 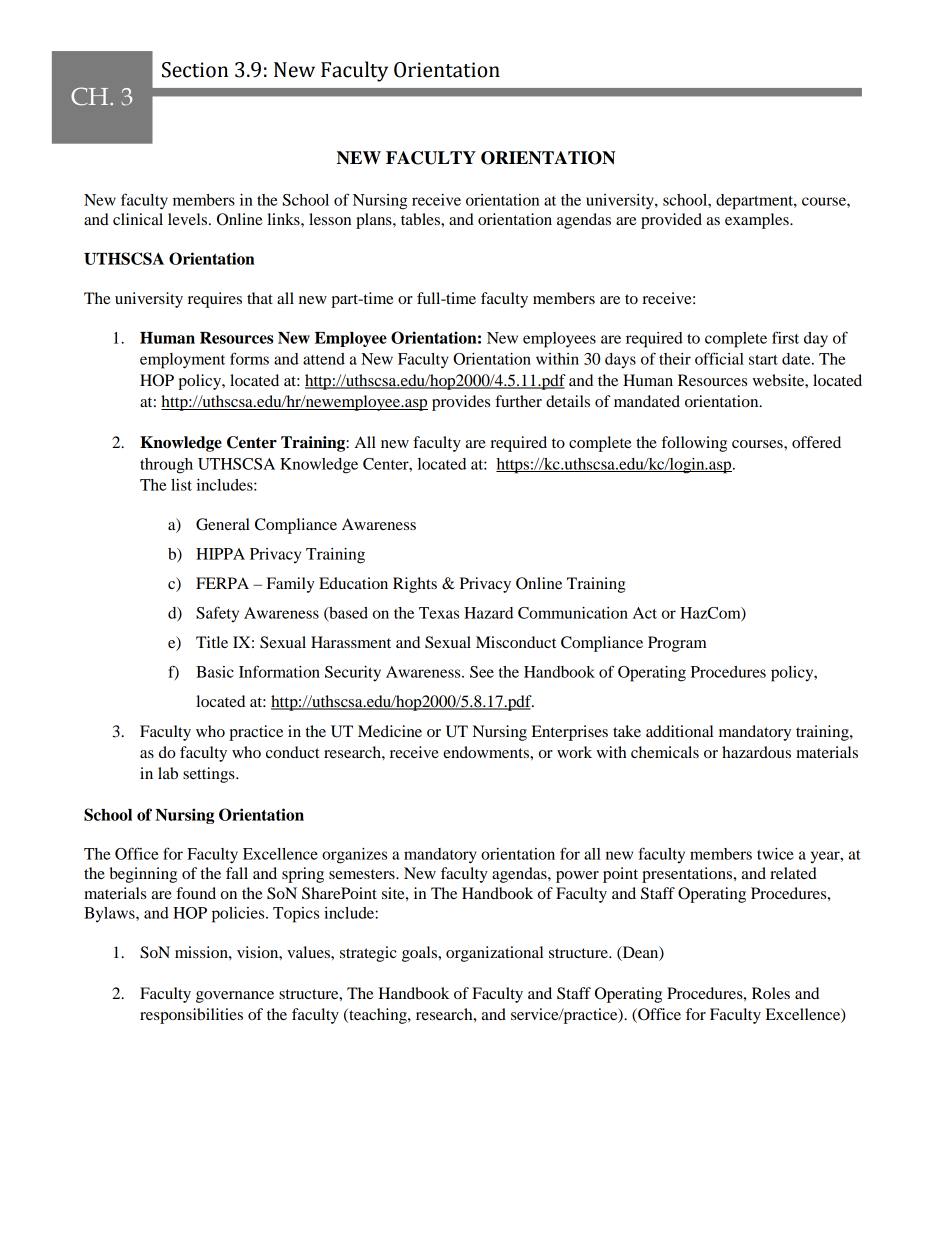 I want to click on examples, so click(x=758, y=221).
